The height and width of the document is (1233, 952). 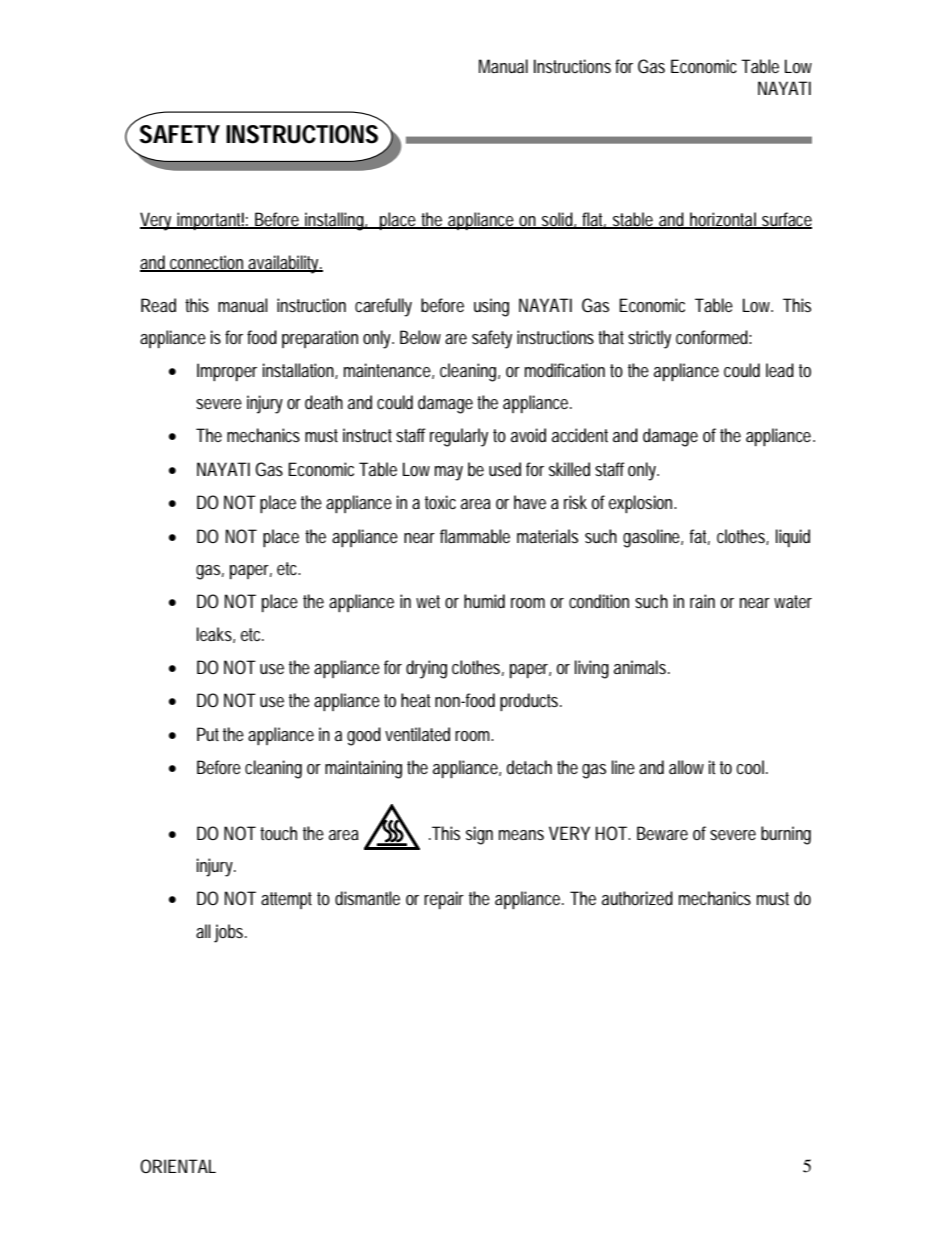 What do you see at coordinates (178, 1166) in the document?
I see `ORIENTAL` at bounding box center [178, 1166].
